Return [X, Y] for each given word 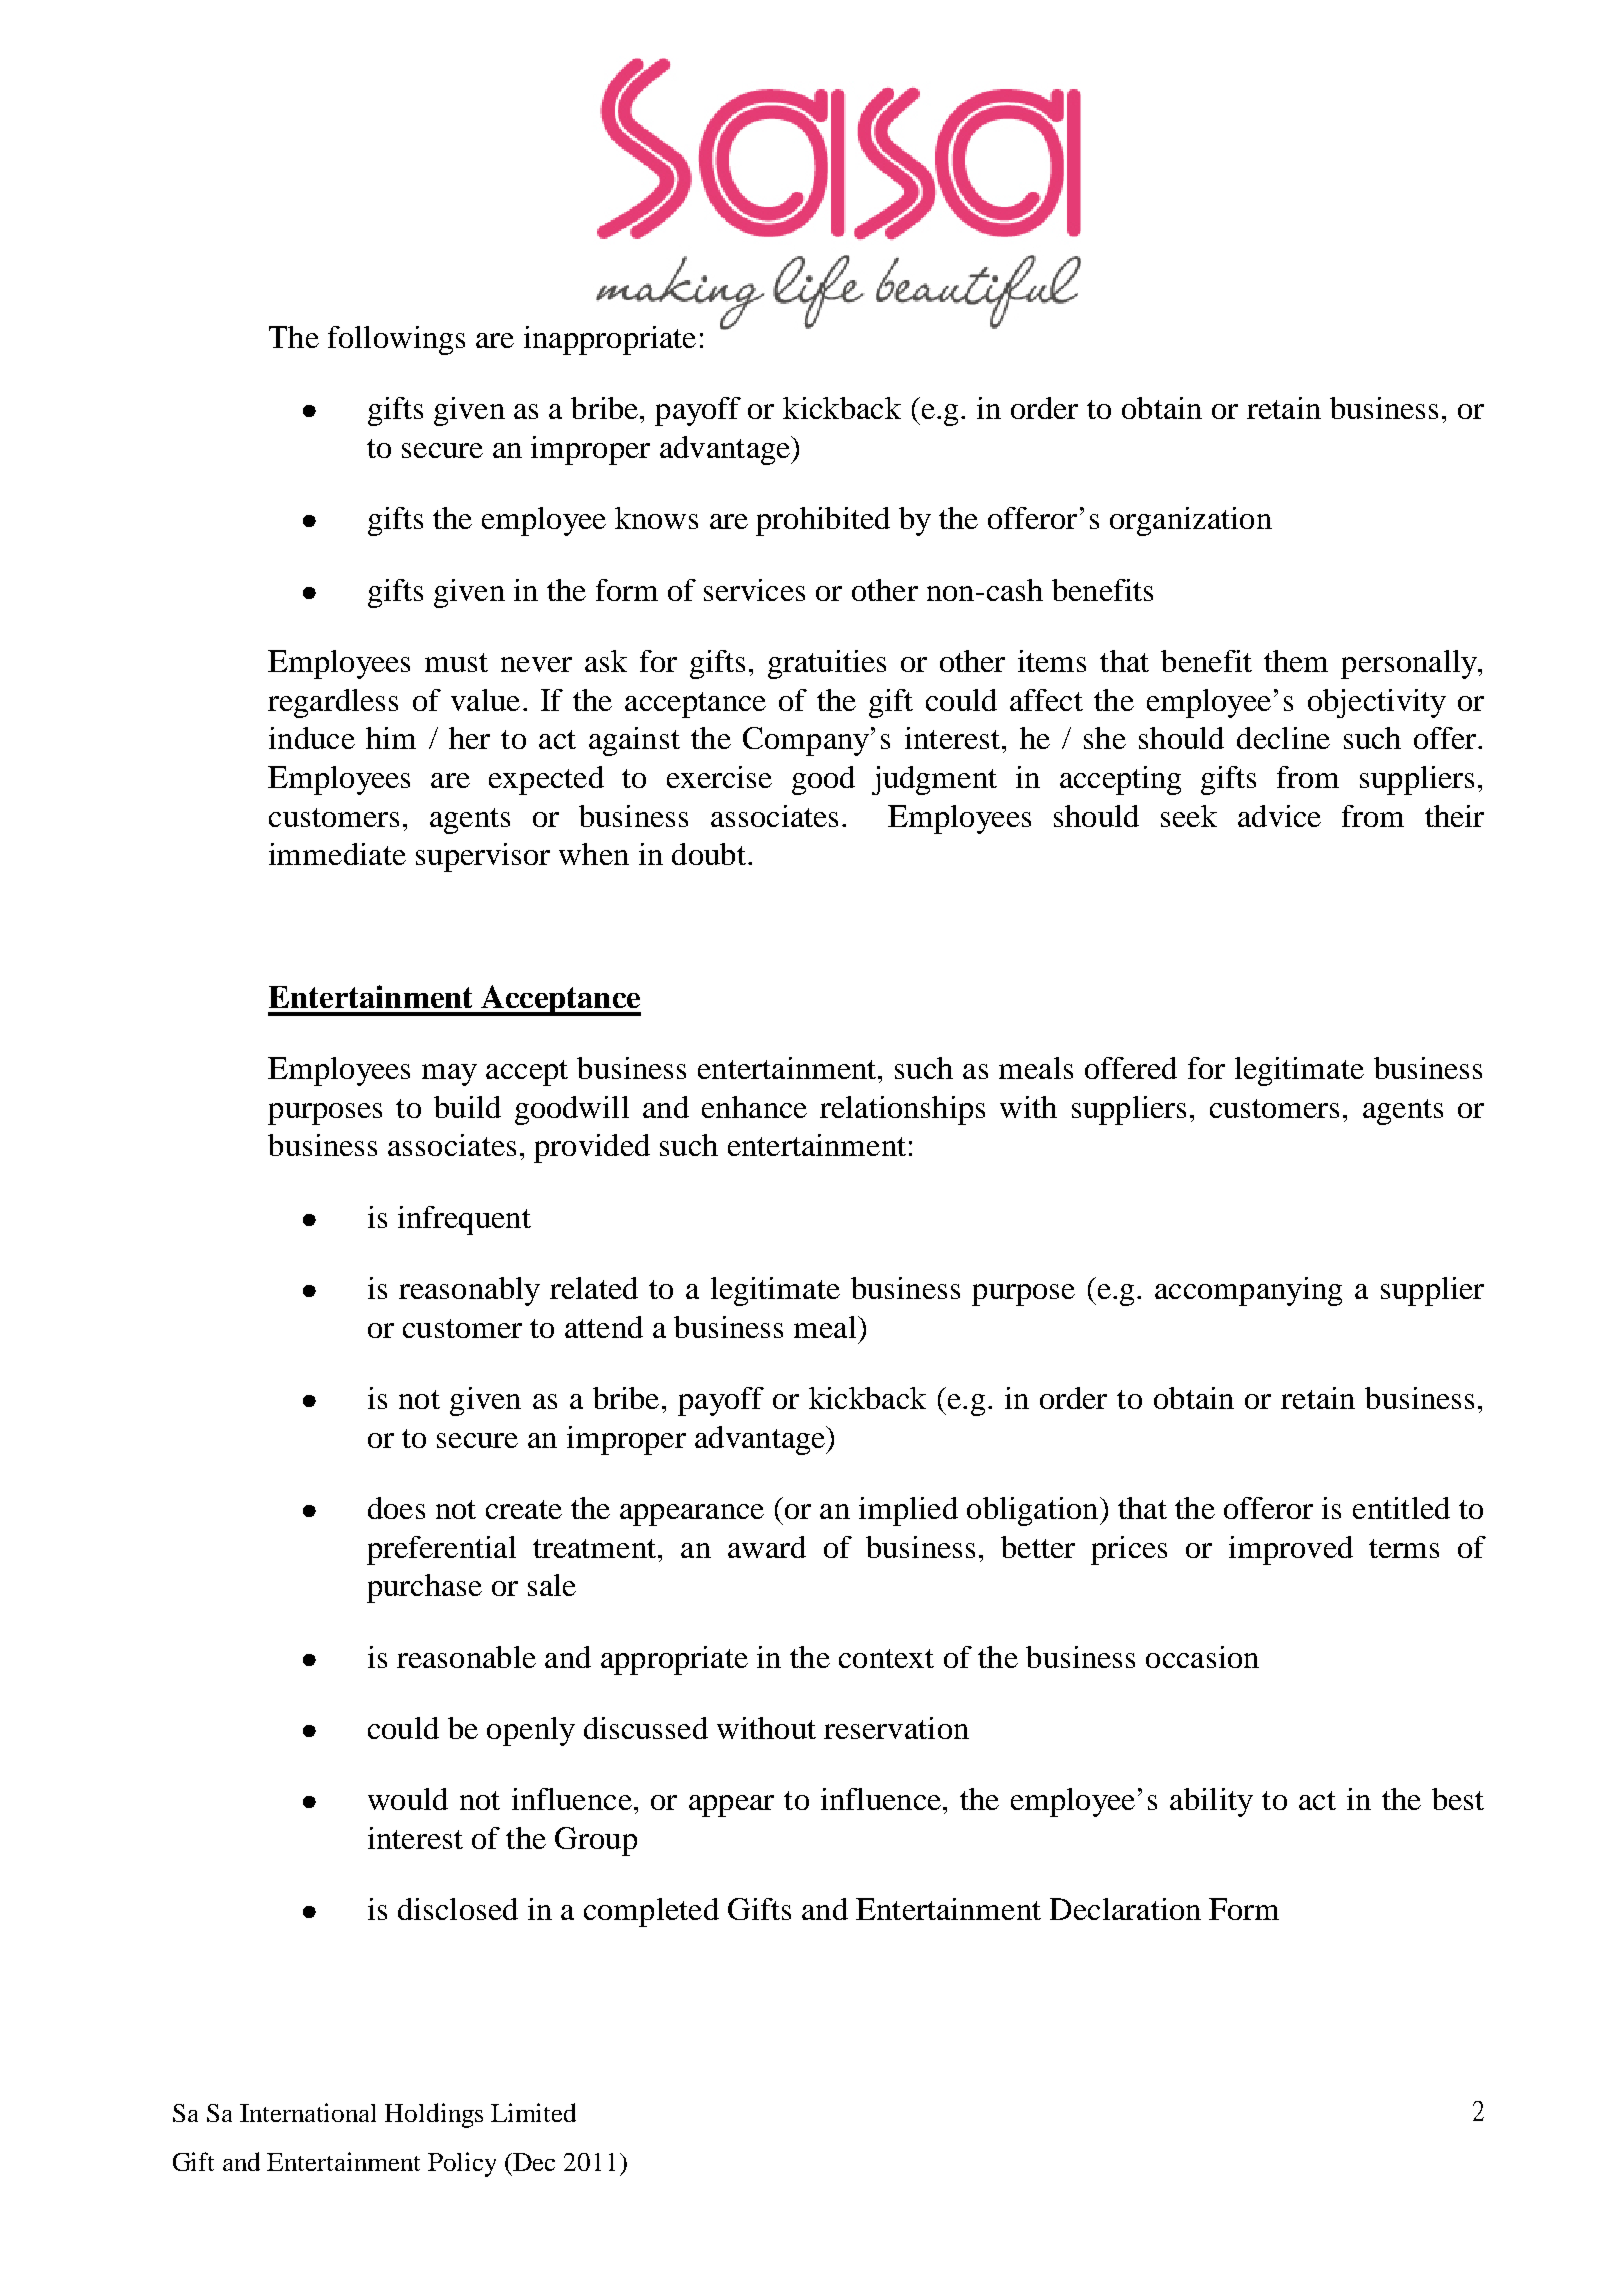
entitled [1401, 1508]
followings [396, 340]
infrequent [464, 1220]
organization [1191, 521]
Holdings [434, 2115]
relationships [902, 1110]
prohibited [823, 521]
